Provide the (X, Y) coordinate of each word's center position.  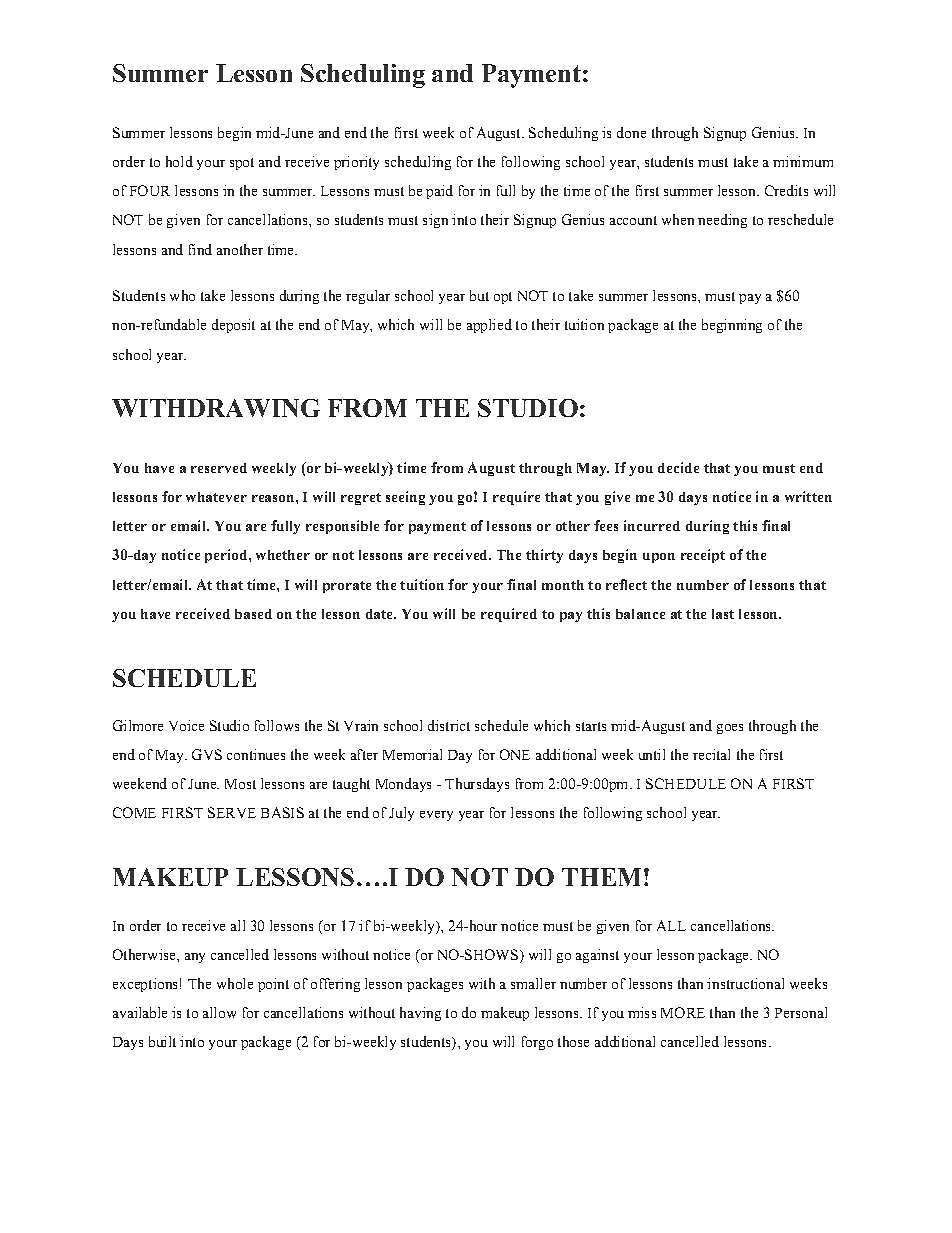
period (227, 556)
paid (439, 192)
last (723, 614)
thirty (544, 556)
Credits (786, 190)
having (420, 1014)
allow (219, 1012)
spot (242, 164)
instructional (745, 983)
